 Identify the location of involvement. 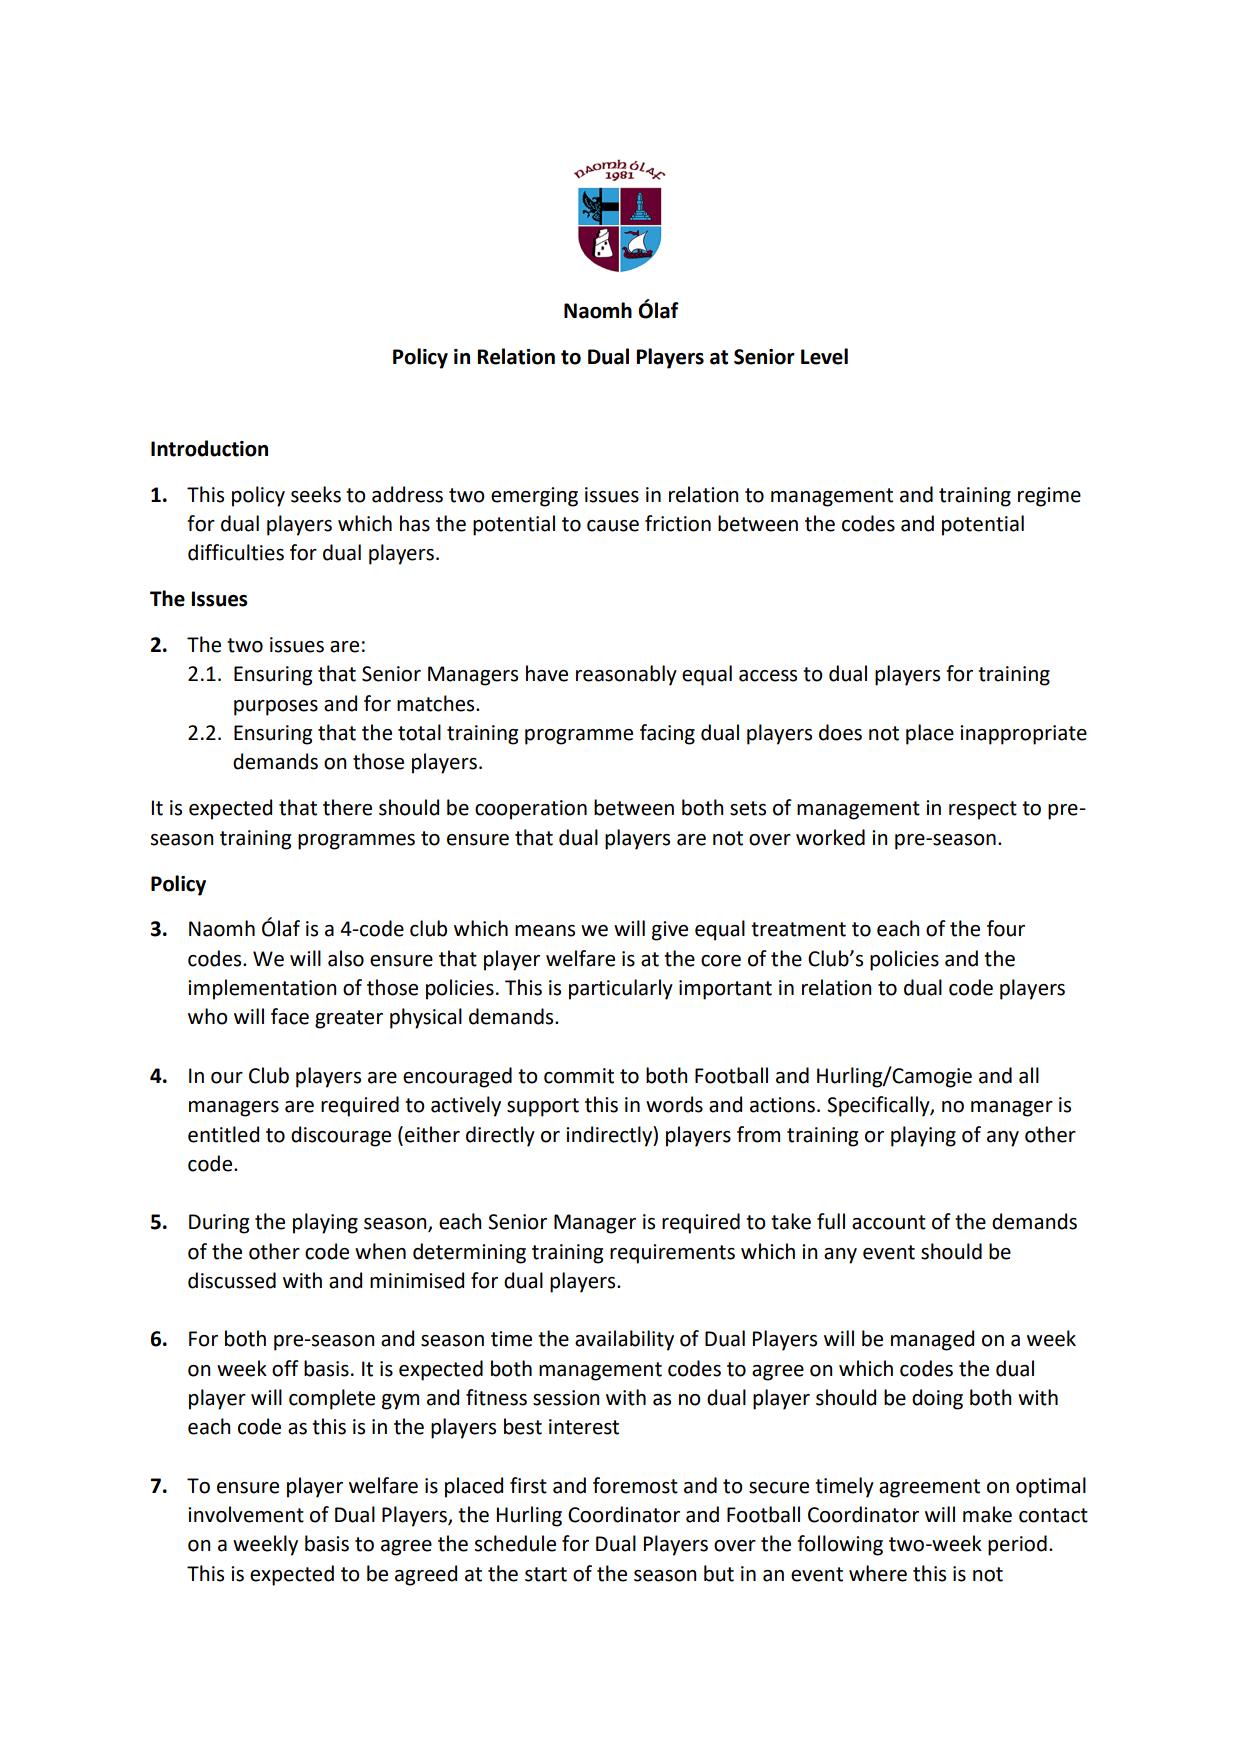
(246, 1514).
